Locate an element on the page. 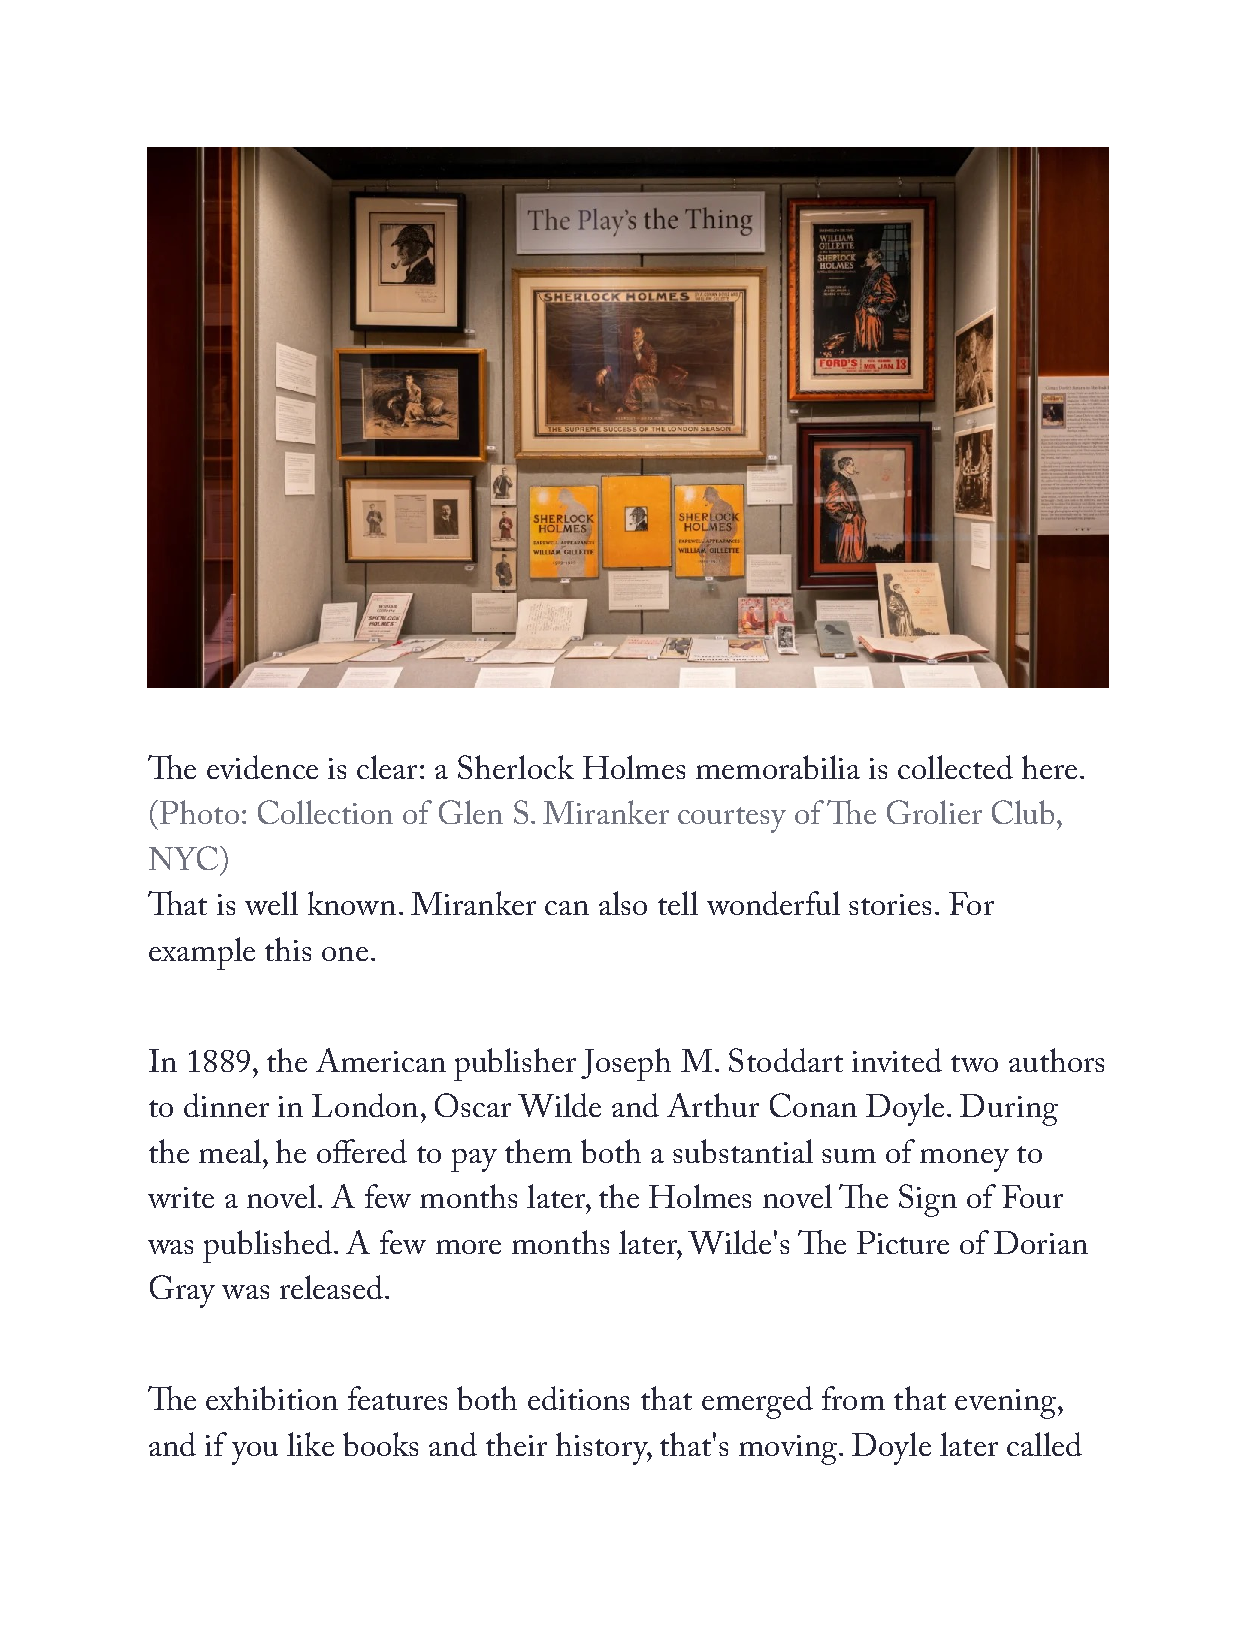  meal is located at coordinates (230, 1151).
